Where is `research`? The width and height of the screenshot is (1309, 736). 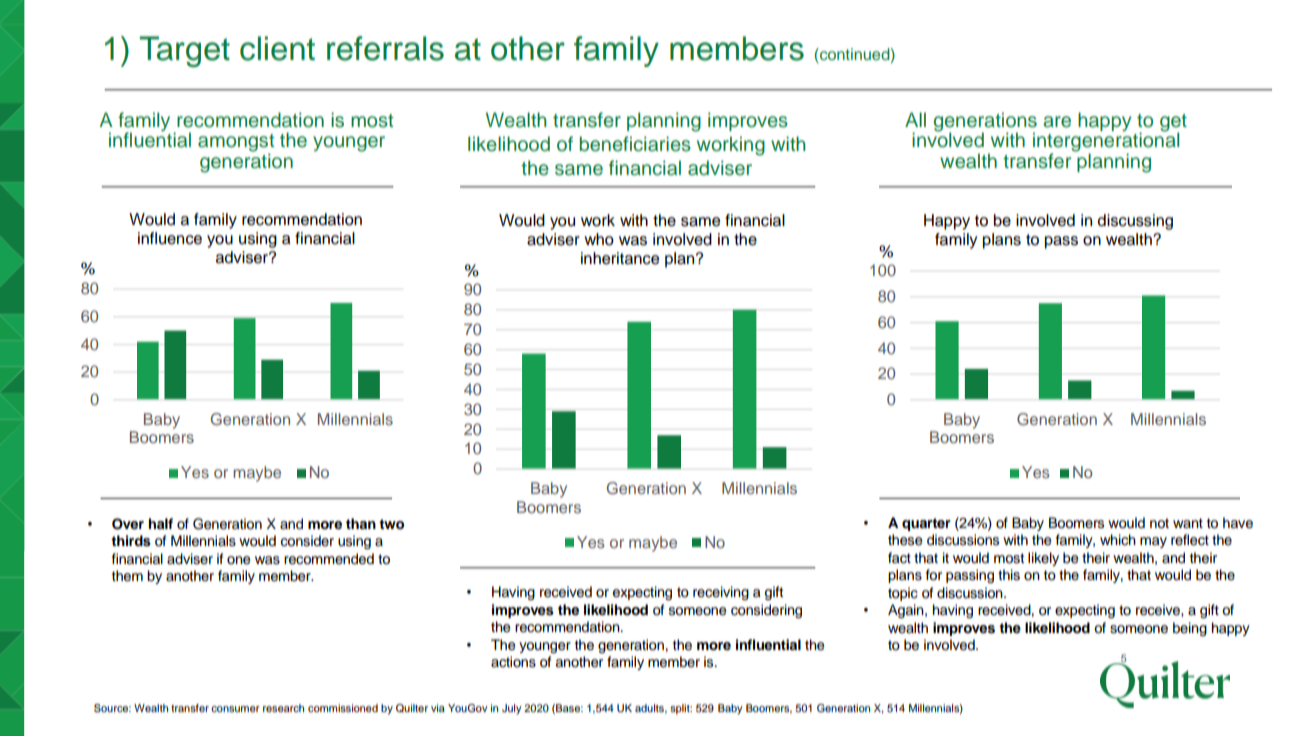
research is located at coordinates (283, 708).
